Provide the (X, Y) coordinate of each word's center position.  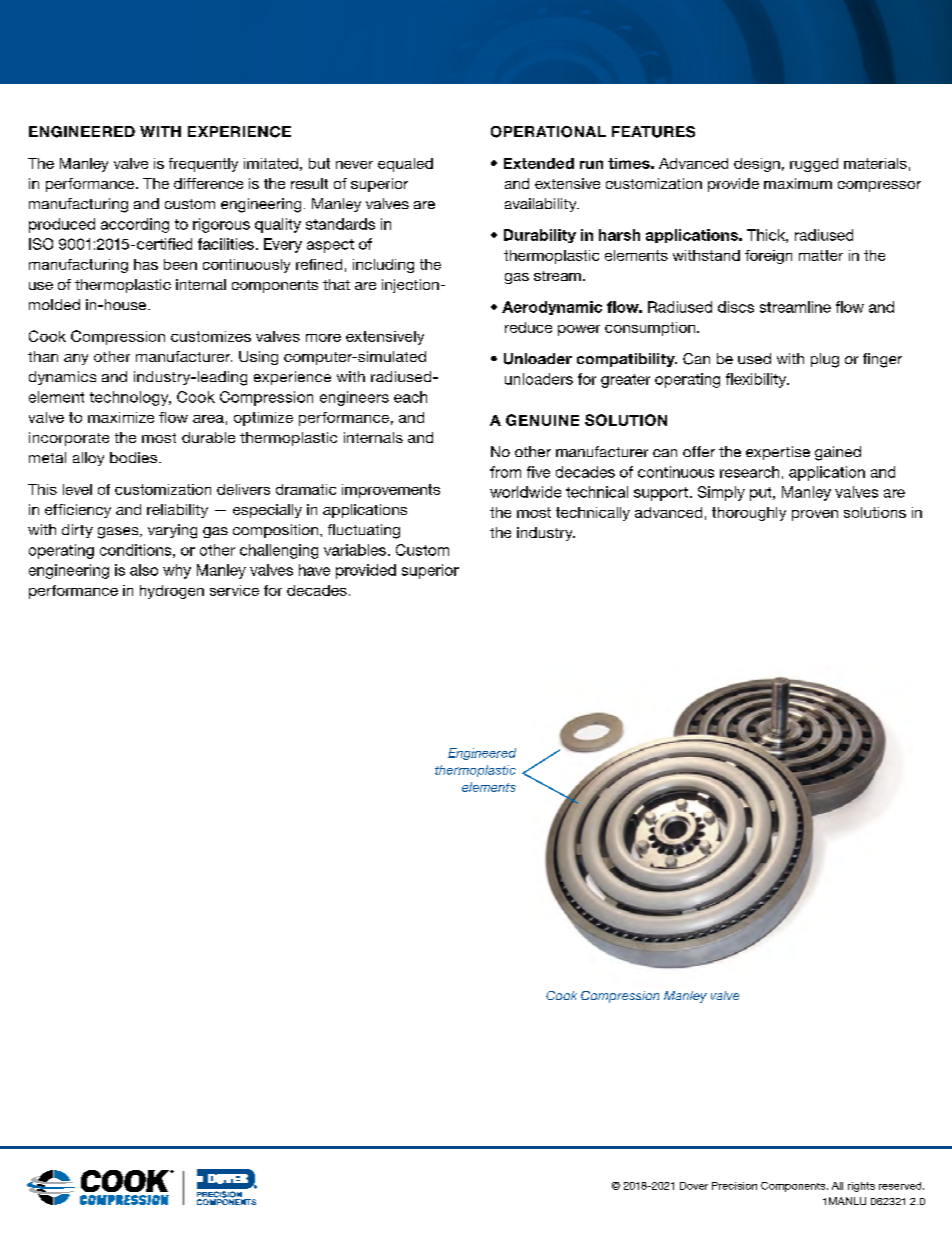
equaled (405, 165)
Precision (734, 1186)
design (757, 165)
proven (815, 515)
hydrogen (172, 592)
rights (861, 1187)
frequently (203, 165)
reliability (177, 511)
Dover (694, 1186)
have (314, 570)
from (505, 472)
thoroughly (749, 514)
